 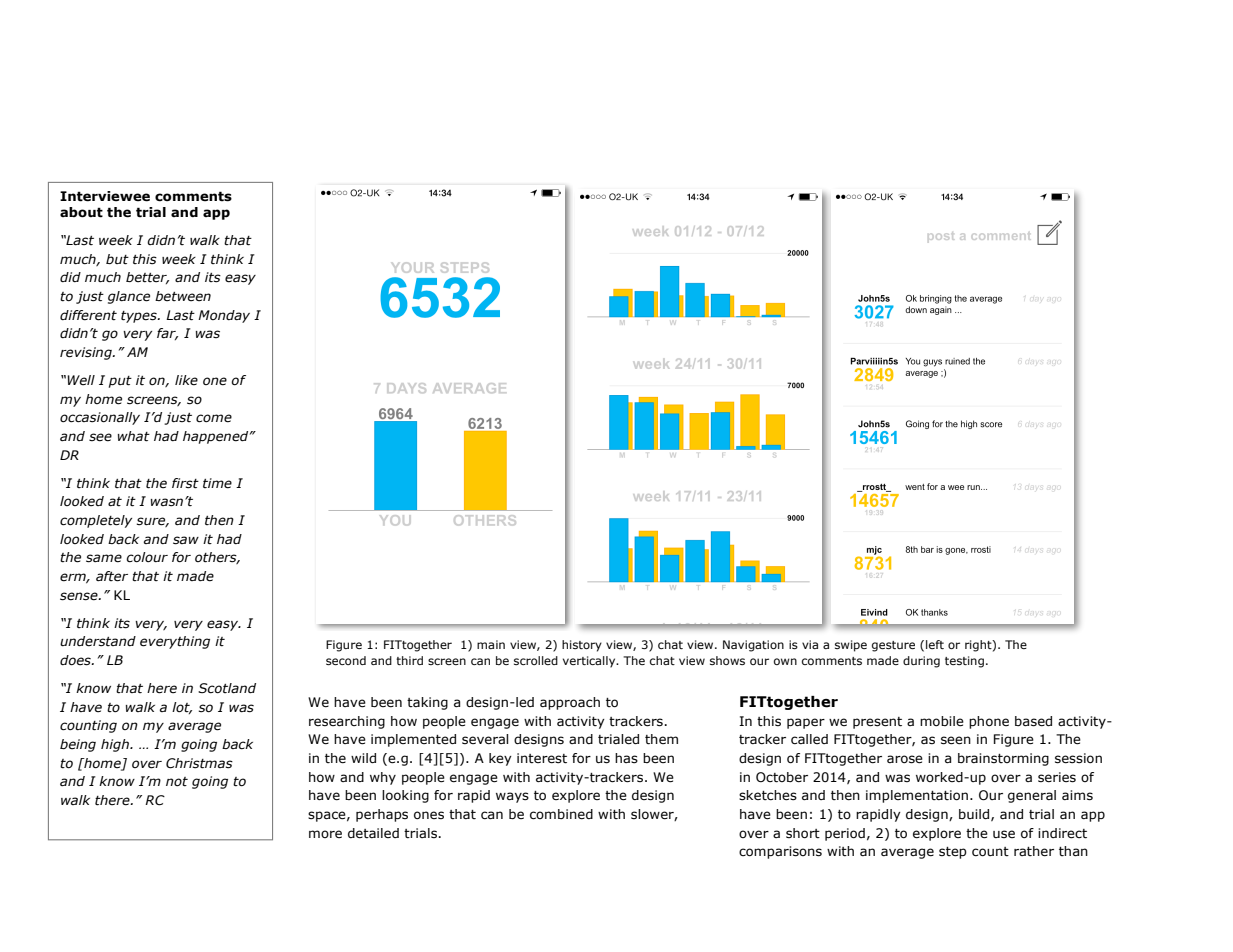 What do you see at coordinates (935, 644) in the screenshot?
I see `left` at bounding box center [935, 644].
